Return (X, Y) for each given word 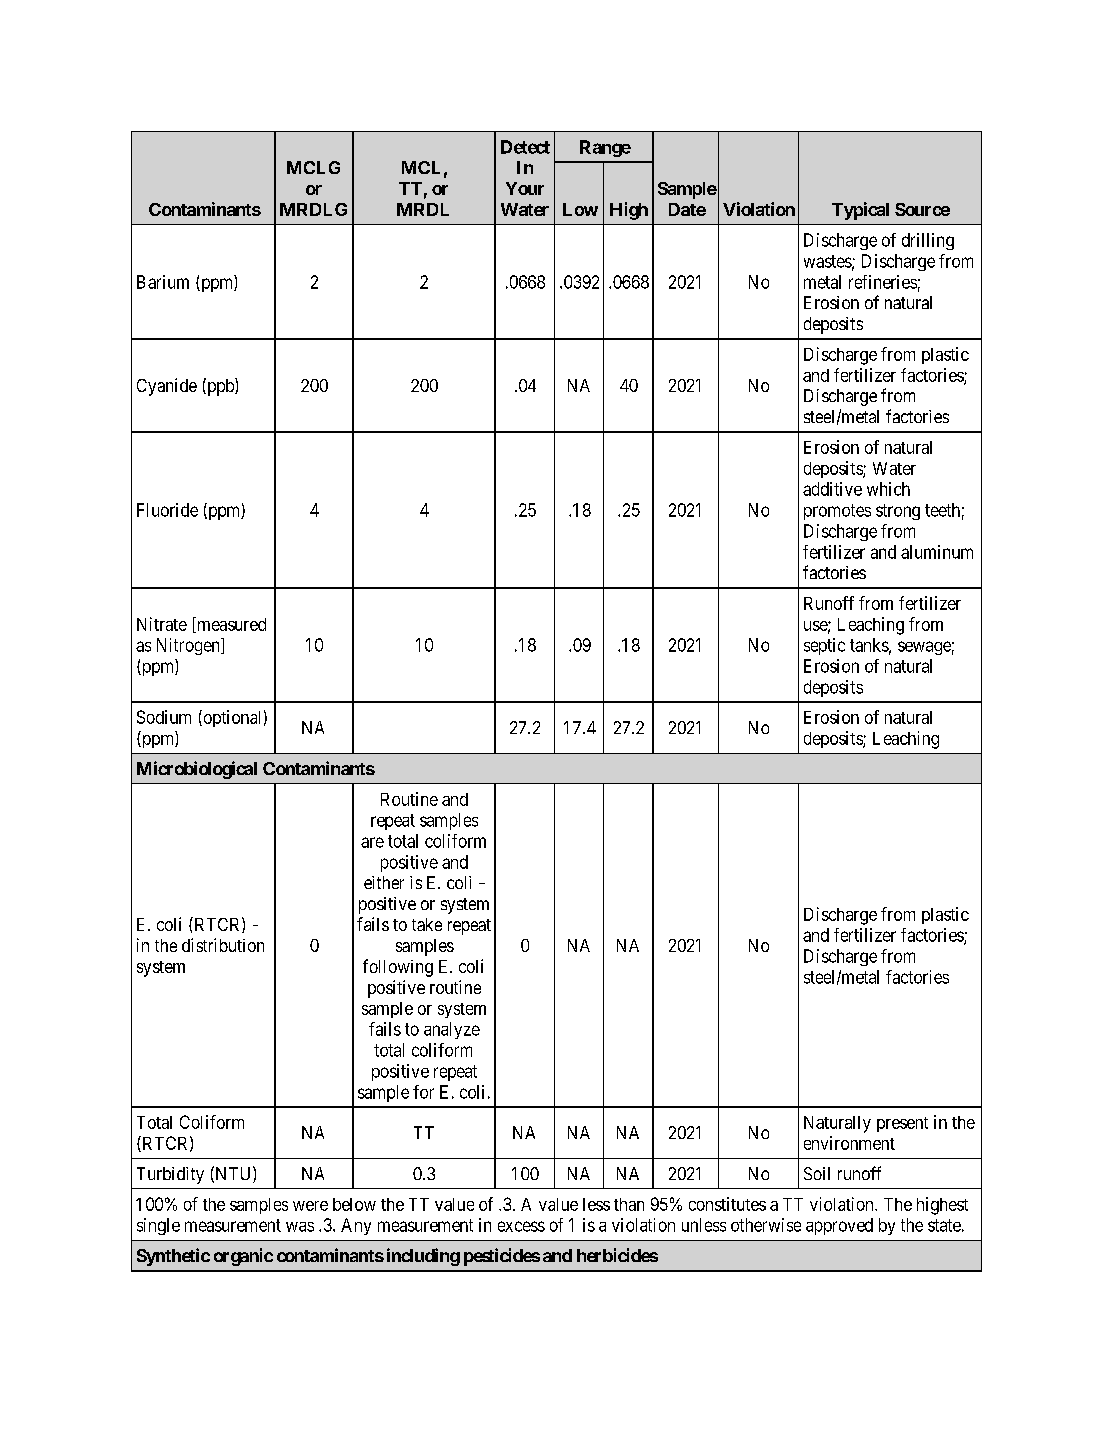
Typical (860, 211)
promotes (837, 512)
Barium (163, 282)
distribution (223, 945)
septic (824, 646)
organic (243, 1257)
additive (832, 489)
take (427, 924)
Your (525, 188)
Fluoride (167, 510)
